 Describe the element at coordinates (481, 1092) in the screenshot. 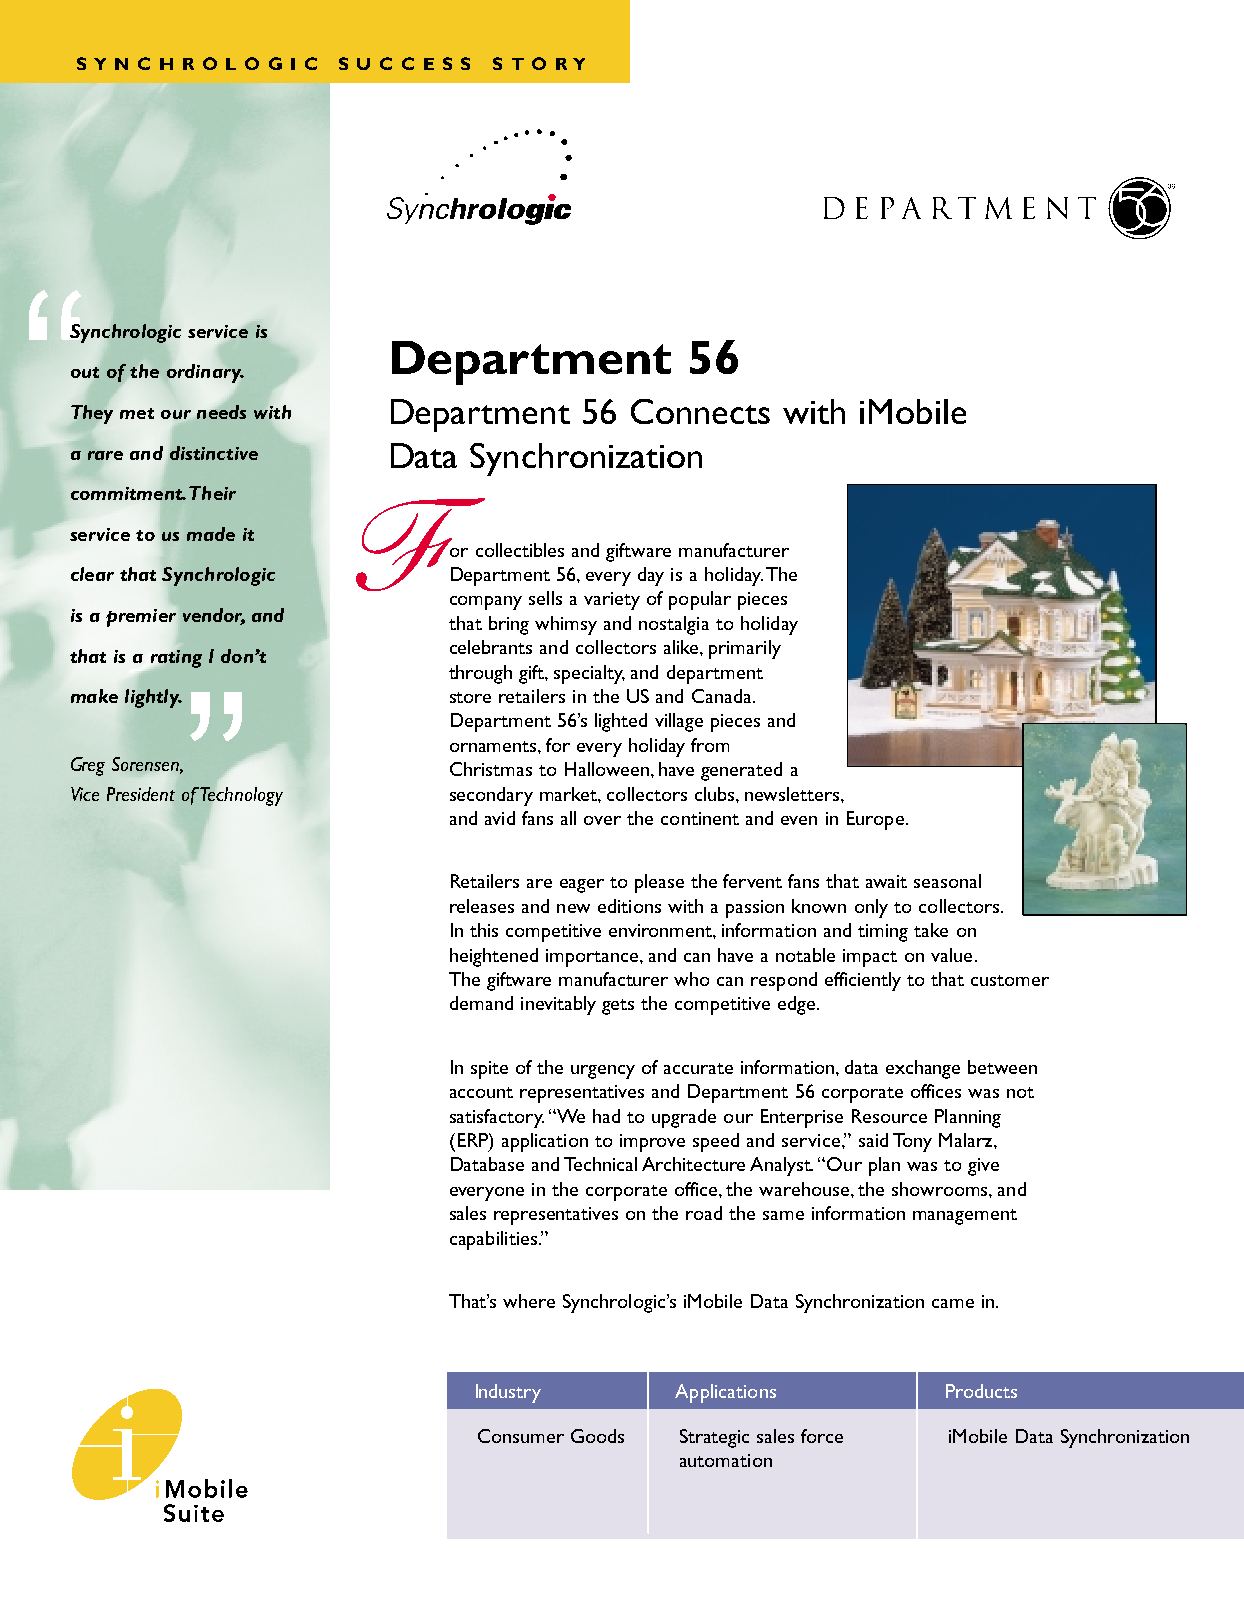

I see `account` at that location.
